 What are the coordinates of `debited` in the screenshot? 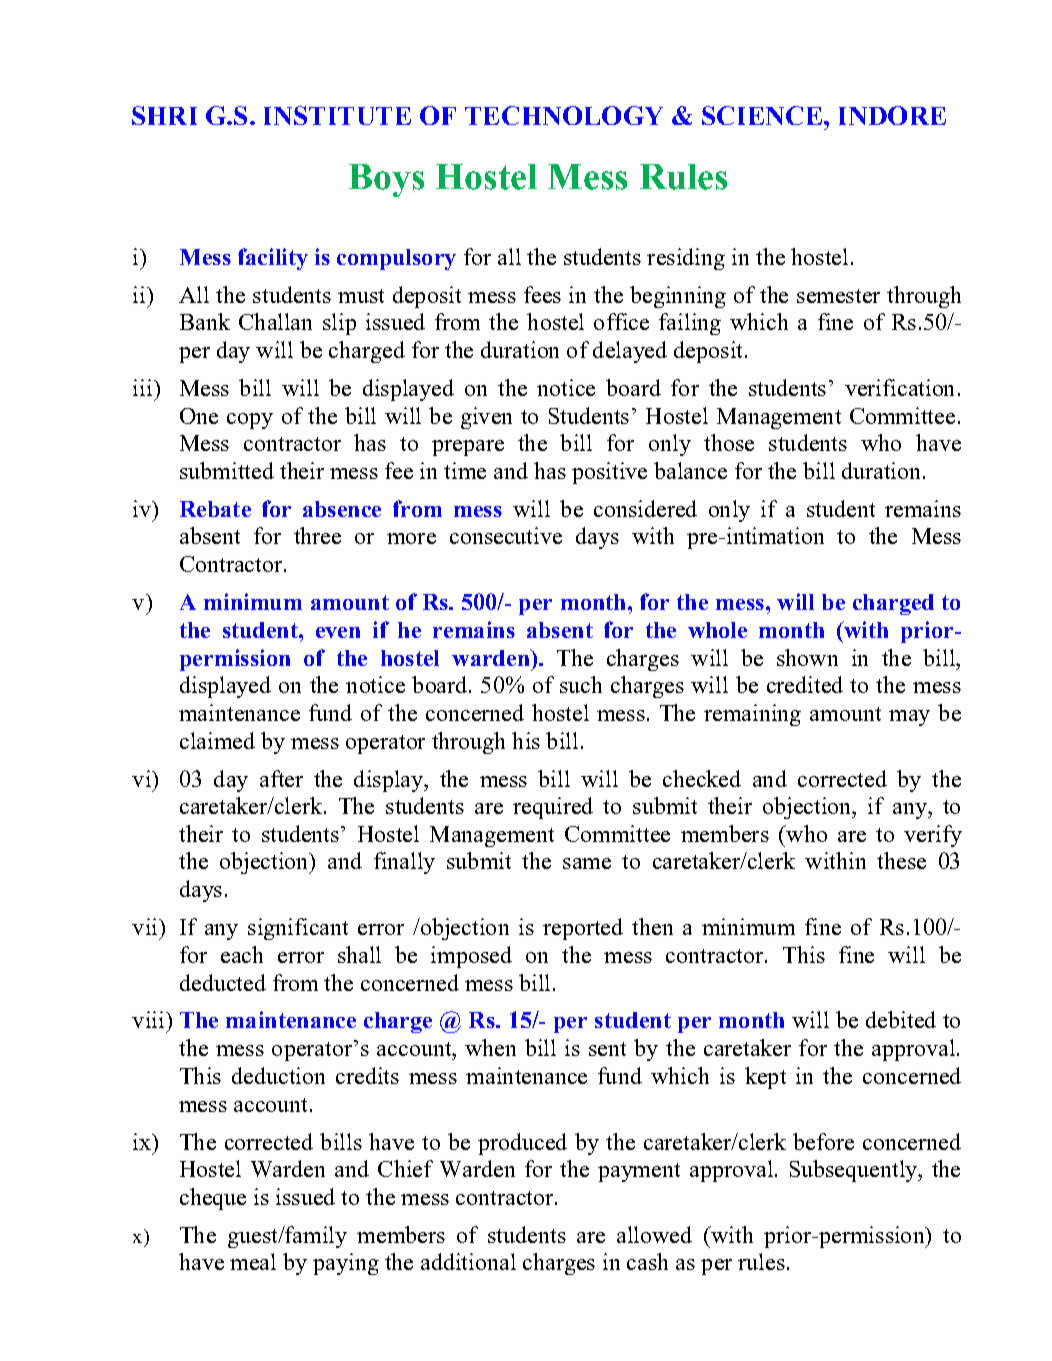 It's located at (901, 1019).
